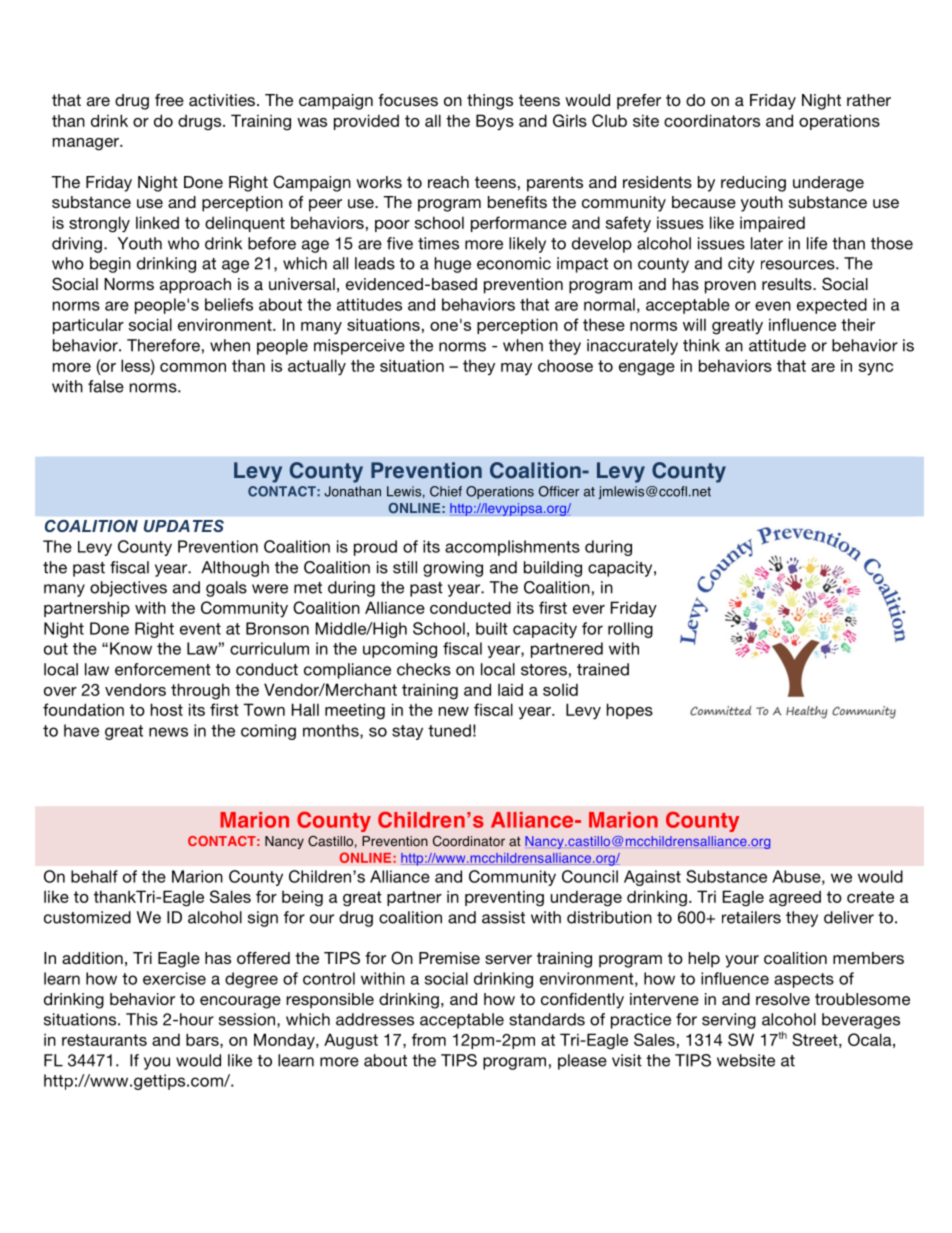 This image has width=952, height=1233. I want to click on sync, so click(876, 369).
